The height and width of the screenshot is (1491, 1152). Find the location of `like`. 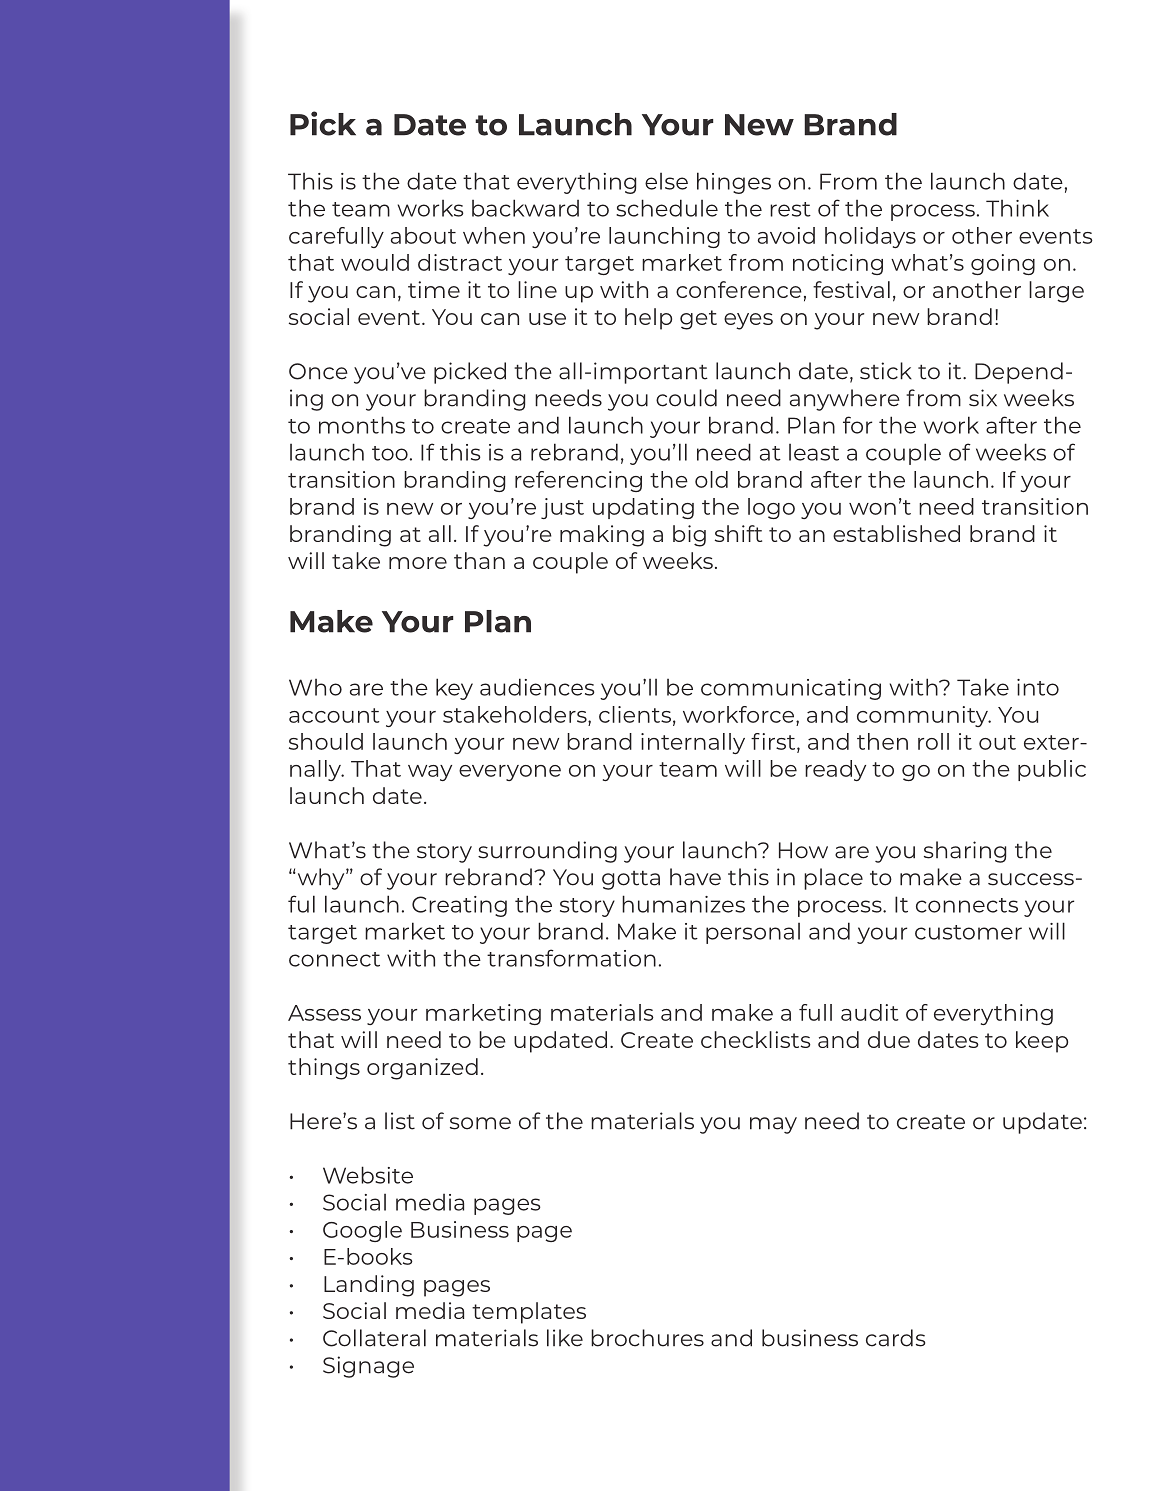

like is located at coordinates (565, 1338).
